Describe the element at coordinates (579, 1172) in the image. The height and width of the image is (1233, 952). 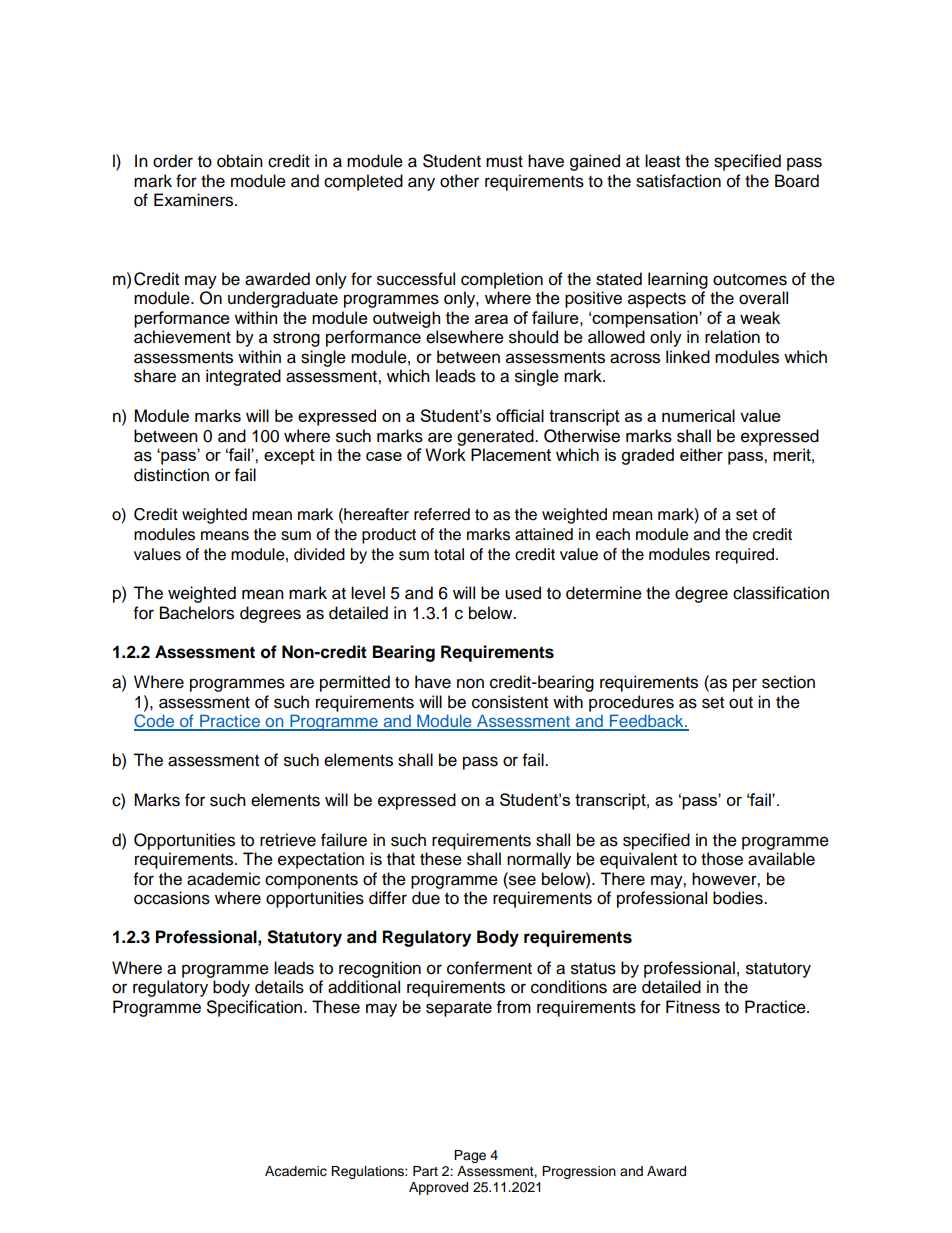
I see `Progression` at that location.
